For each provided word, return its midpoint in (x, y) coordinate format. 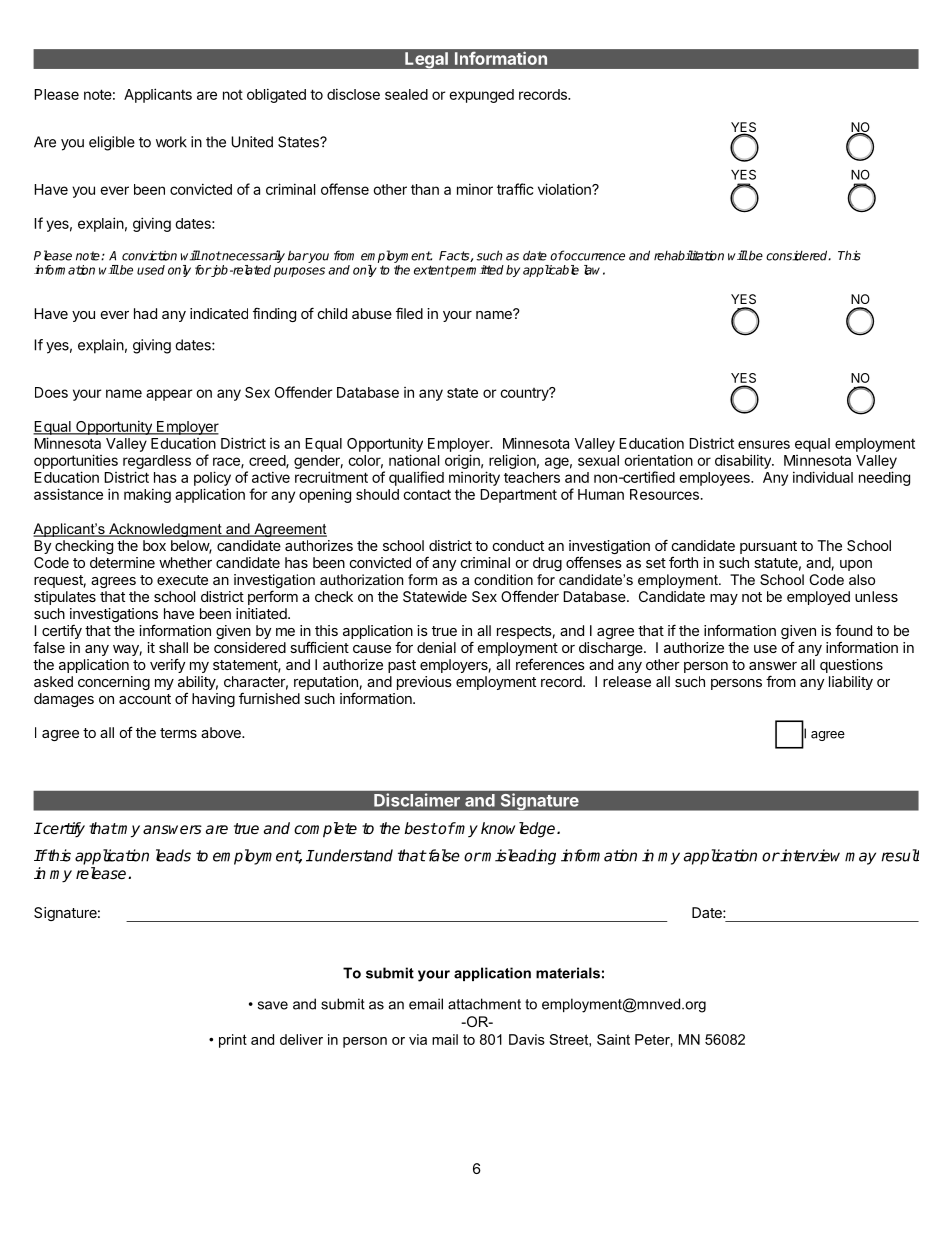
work (171, 142)
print (233, 1041)
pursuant (768, 547)
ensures (764, 444)
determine (122, 562)
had (145, 313)
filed (409, 313)
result (900, 855)
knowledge (519, 830)
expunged (481, 96)
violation (565, 189)
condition (503, 579)
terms (178, 733)
